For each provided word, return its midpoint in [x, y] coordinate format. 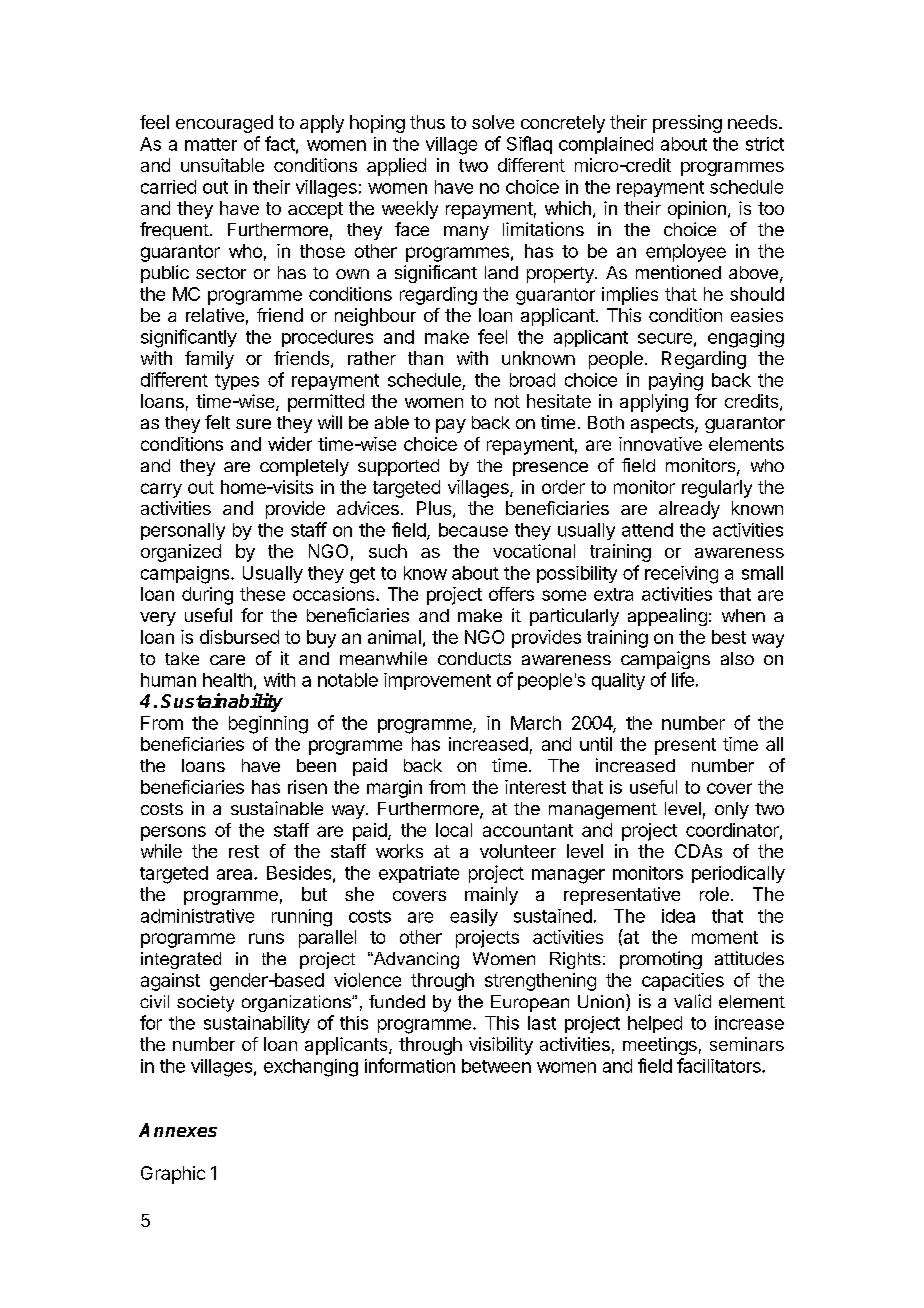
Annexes [178, 1130]
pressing [687, 124]
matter [211, 144]
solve [493, 122]
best [729, 637]
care [227, 660]
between [496, 1066]
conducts [474, 658]
